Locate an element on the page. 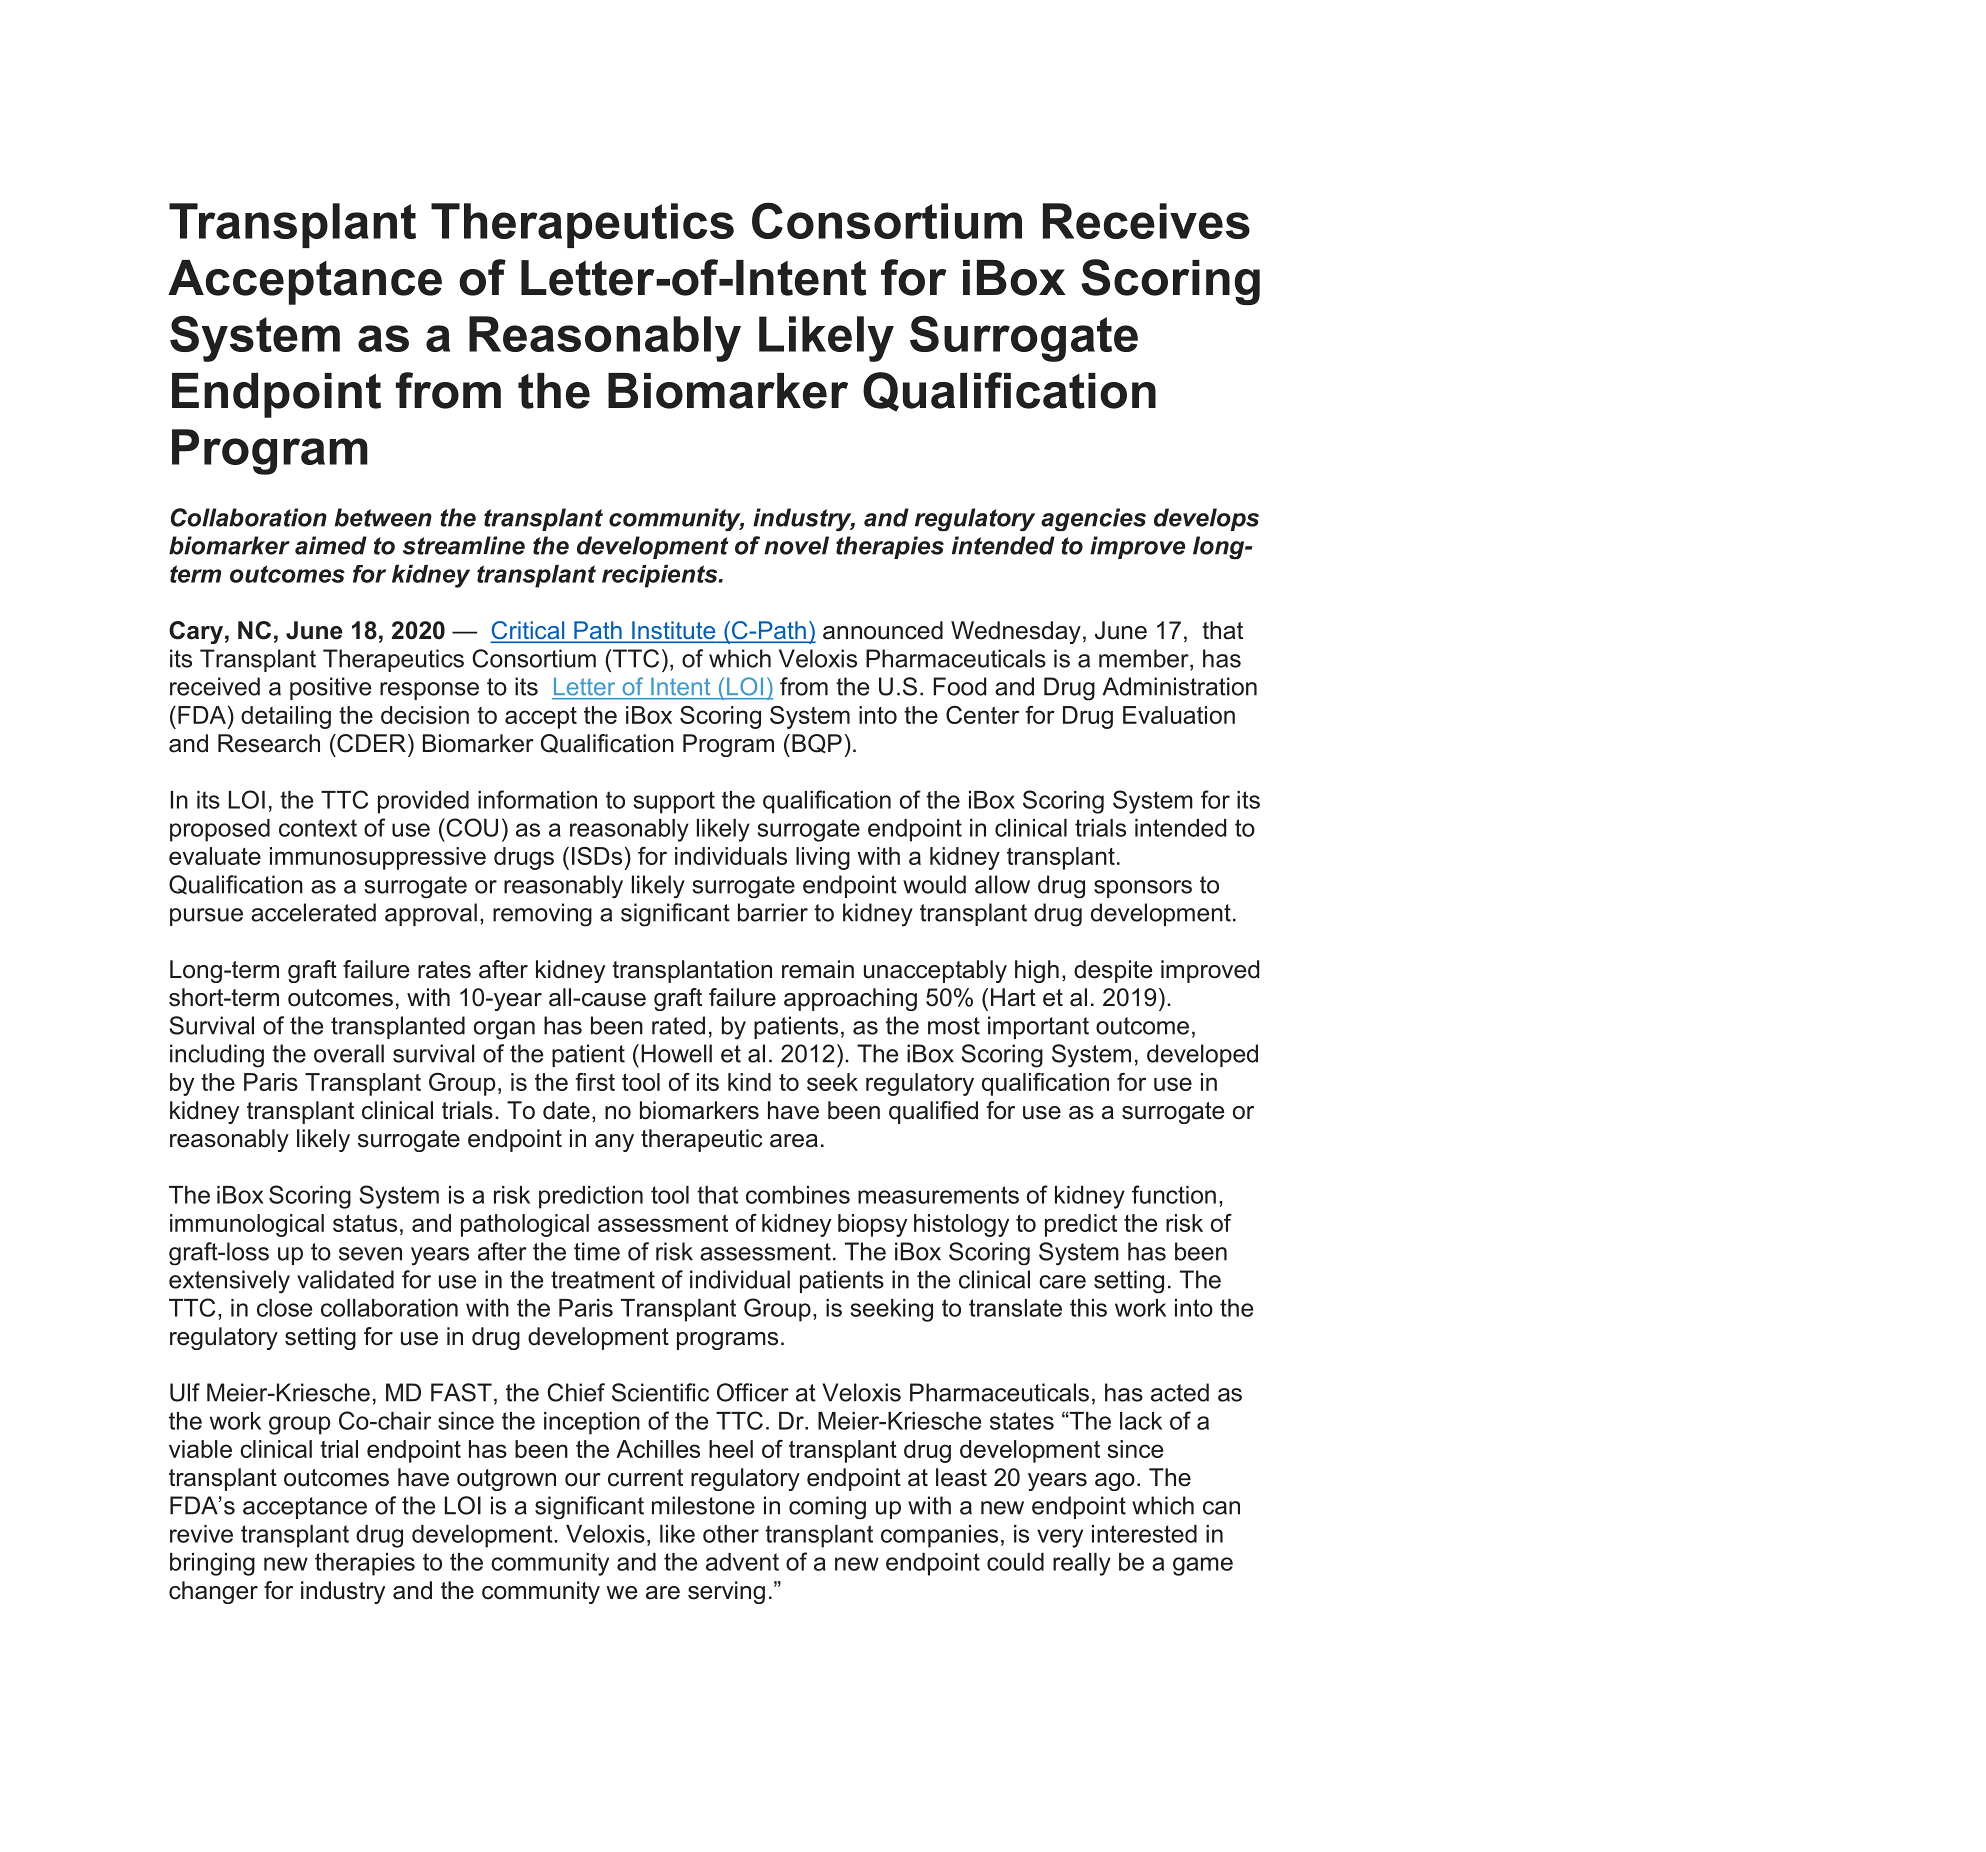  overall is located at coordinates (349, 1053).
